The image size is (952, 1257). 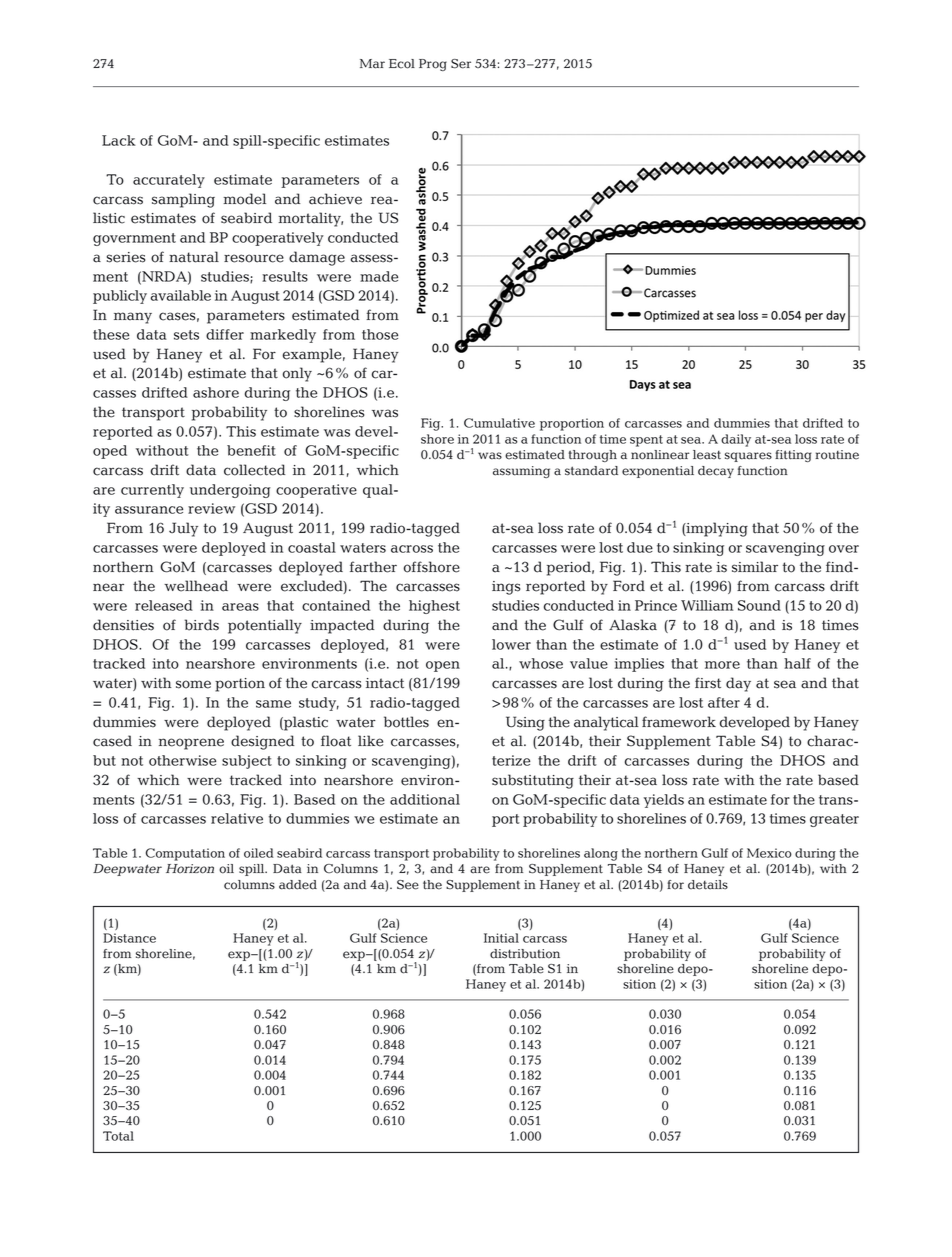 What do you see at coordinates (251, 450) in the screenshot?
I see `benefit` at bounding box center [251, 450].
